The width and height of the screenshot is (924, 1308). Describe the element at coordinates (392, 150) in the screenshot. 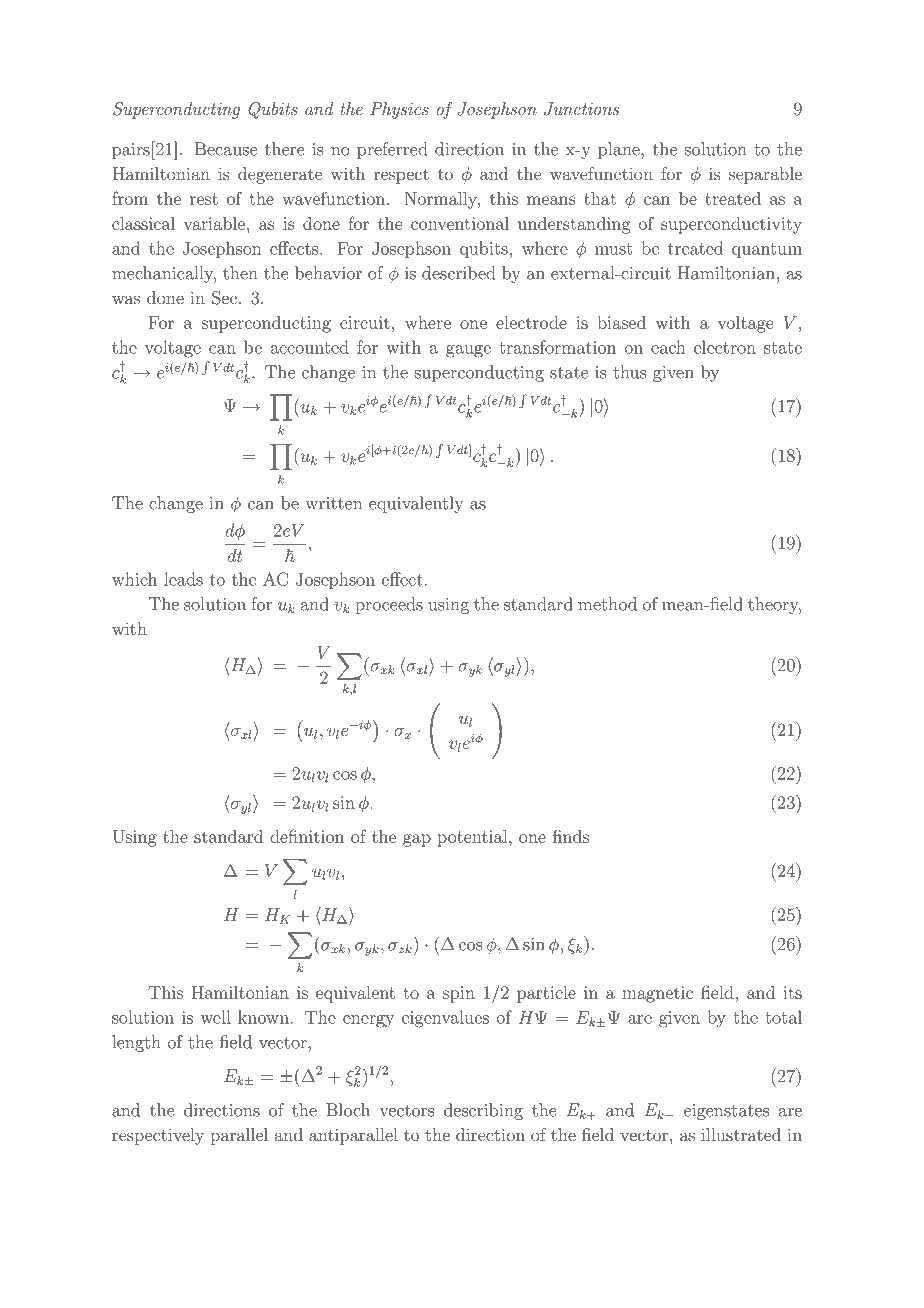

I see `preferred` at that location.
